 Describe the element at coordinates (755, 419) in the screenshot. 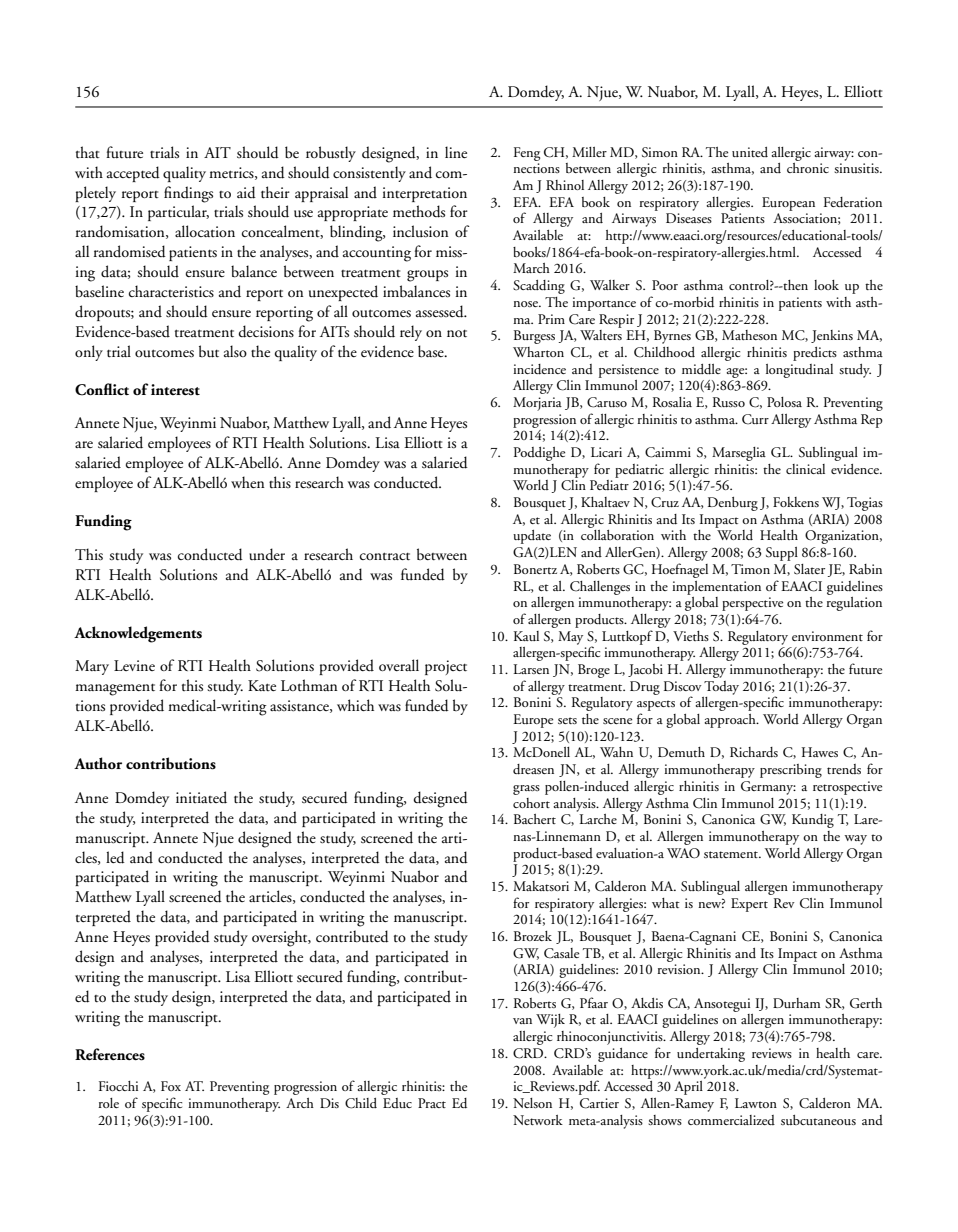

I see `Curr` at that location.
